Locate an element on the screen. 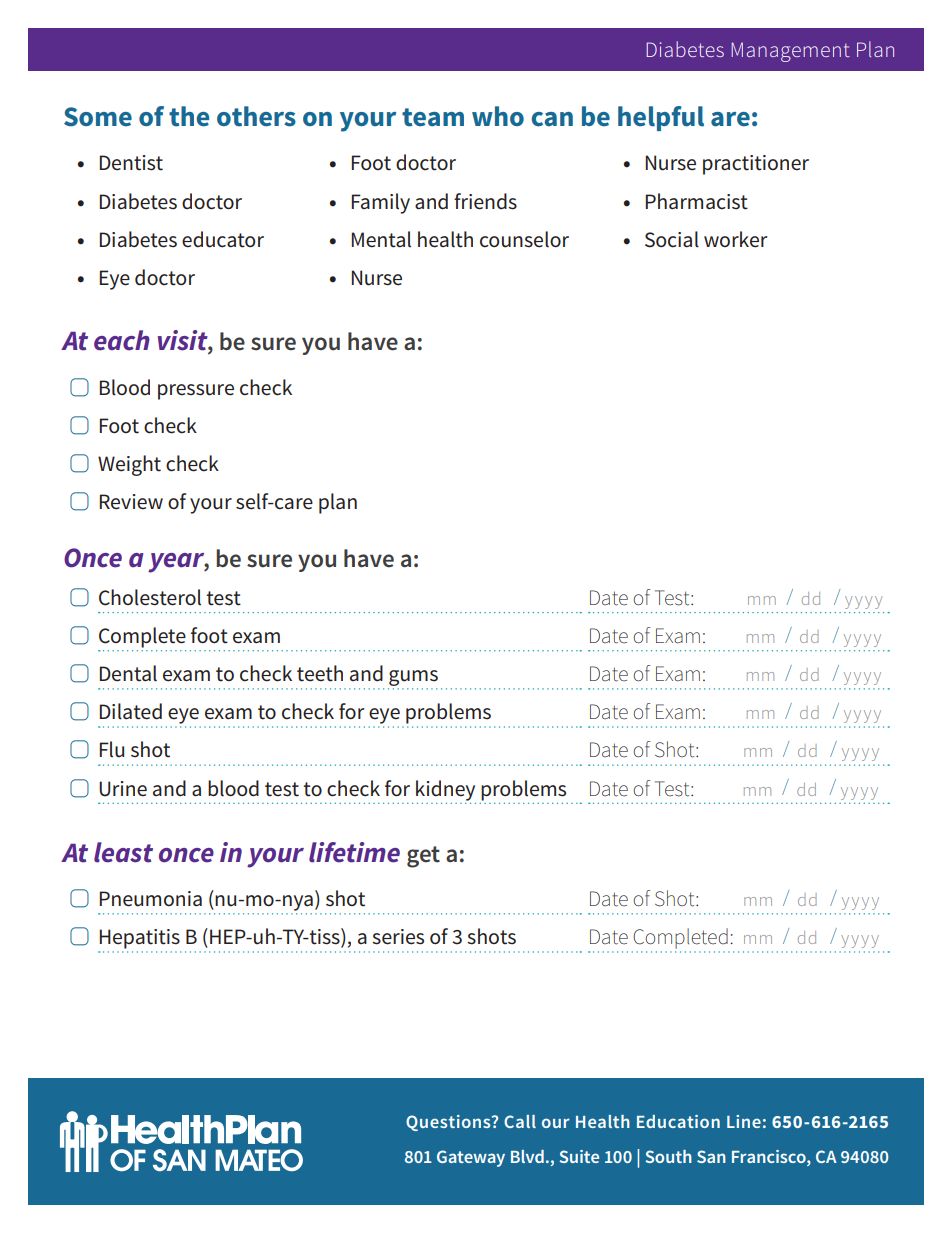 The width and height of the screenshot is (952, 1233). teeth is located at coordinates (320, 673).
